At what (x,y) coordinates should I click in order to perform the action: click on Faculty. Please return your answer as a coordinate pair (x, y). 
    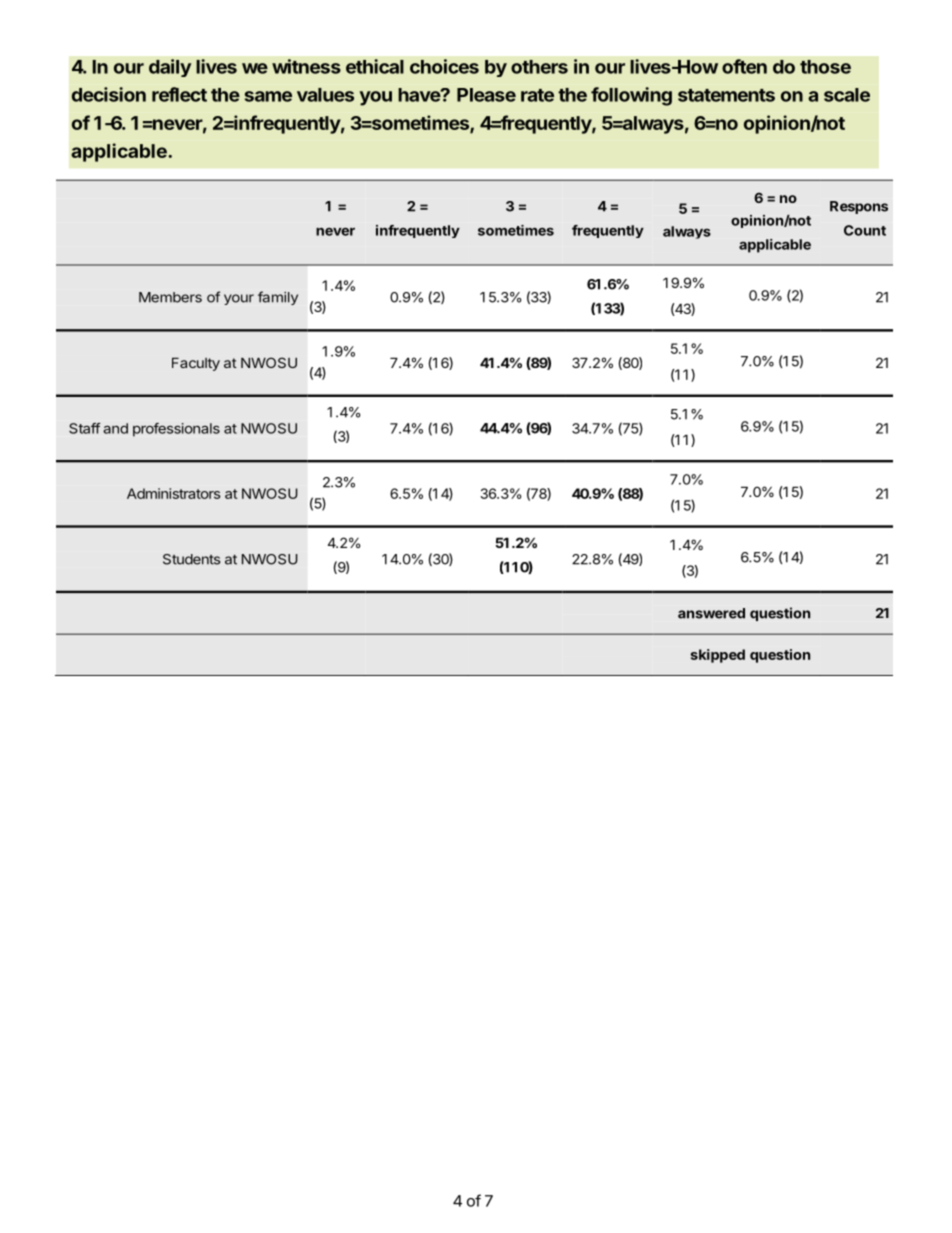
    Looking at the image, I should click on (196, 364).
